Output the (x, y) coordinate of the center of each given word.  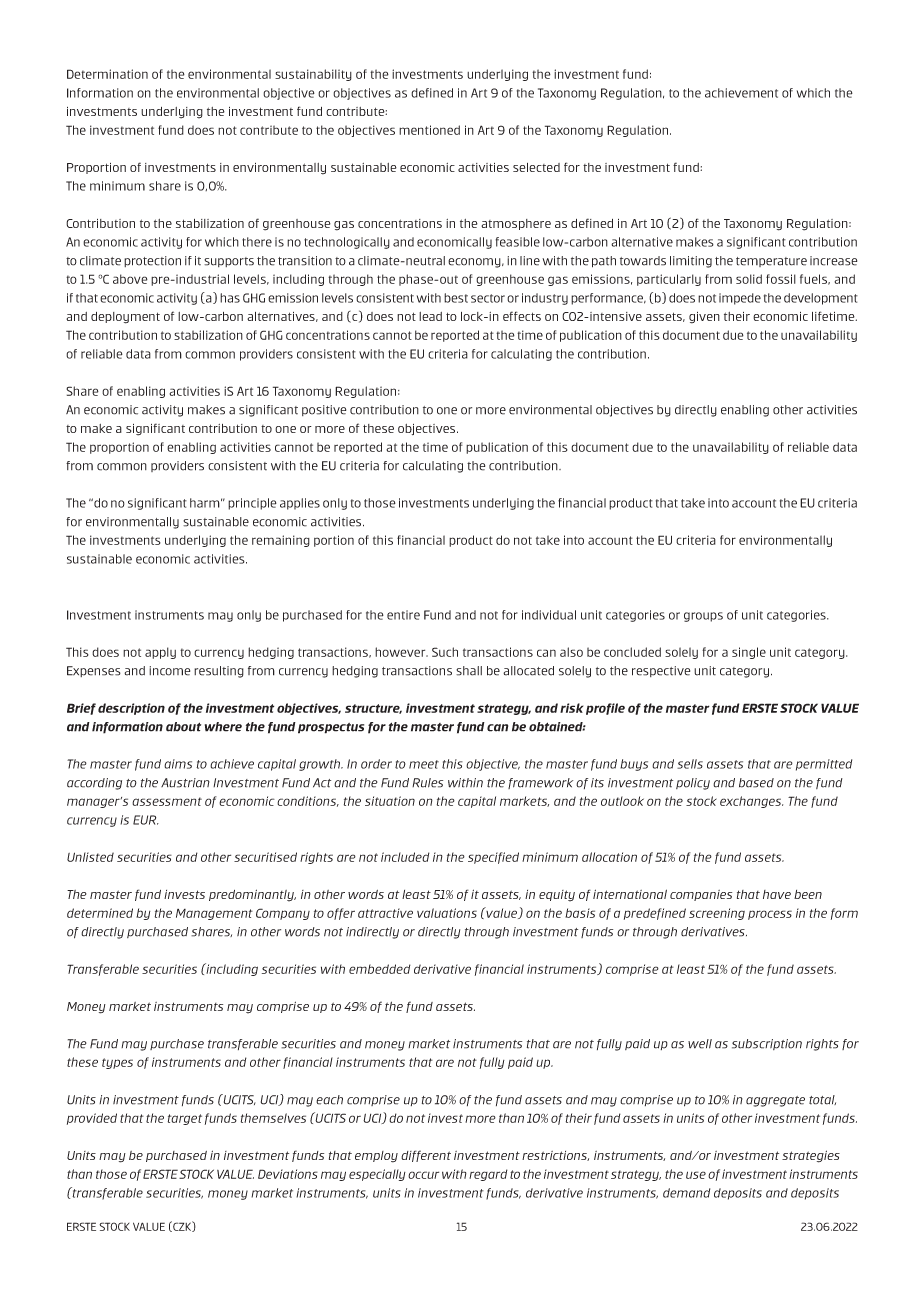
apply (160, 653)
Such (445, 652)
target (185, 1119)
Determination (107, 74)
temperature (771, 262)
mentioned (429, 130)
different (426, 1156)
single (749, 653)
